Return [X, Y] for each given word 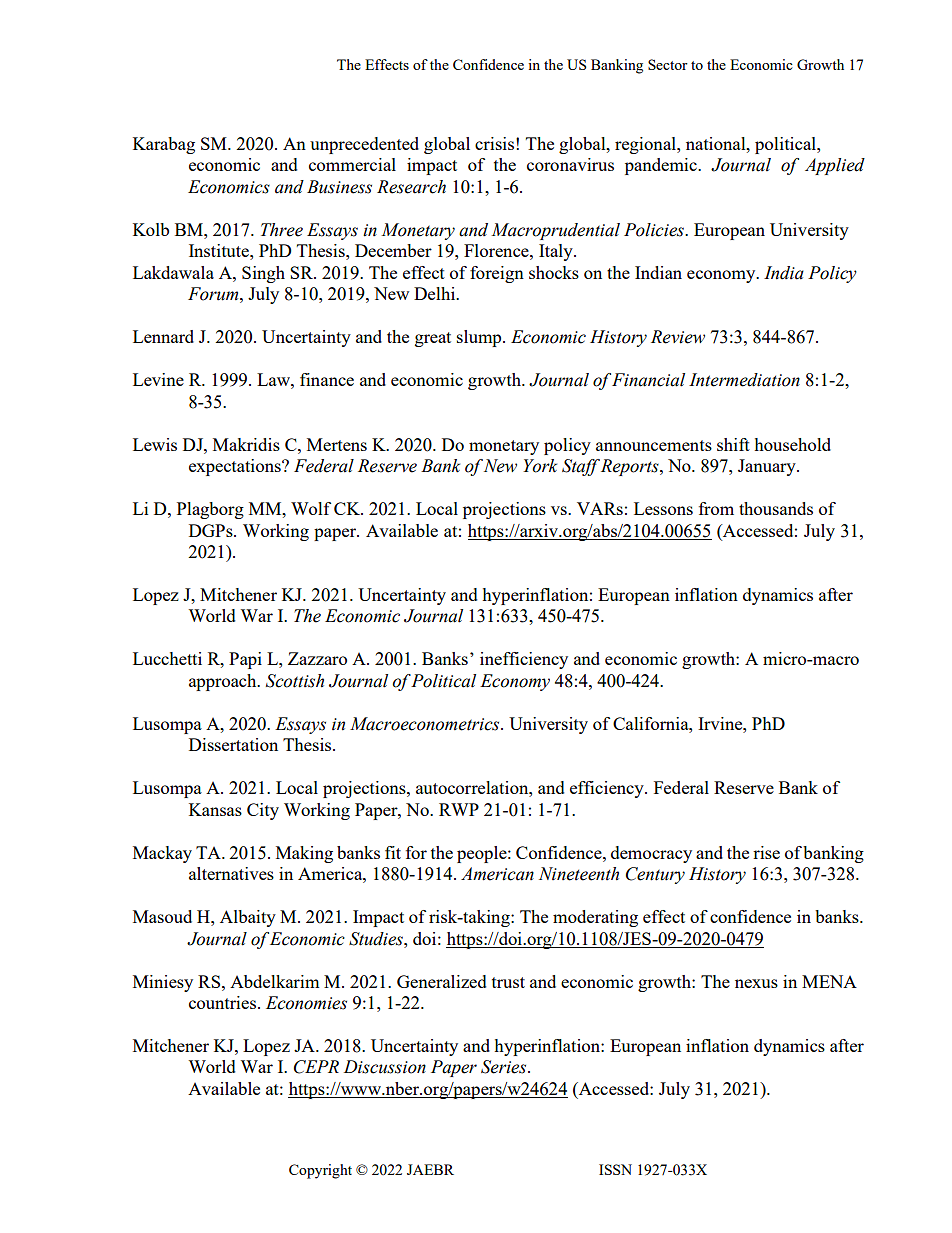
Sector [668, 64]
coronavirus [570, 164]
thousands [776, 508]
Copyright [320, 1171]
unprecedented [364, 145]
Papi [245, 660]
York [540, 466]
